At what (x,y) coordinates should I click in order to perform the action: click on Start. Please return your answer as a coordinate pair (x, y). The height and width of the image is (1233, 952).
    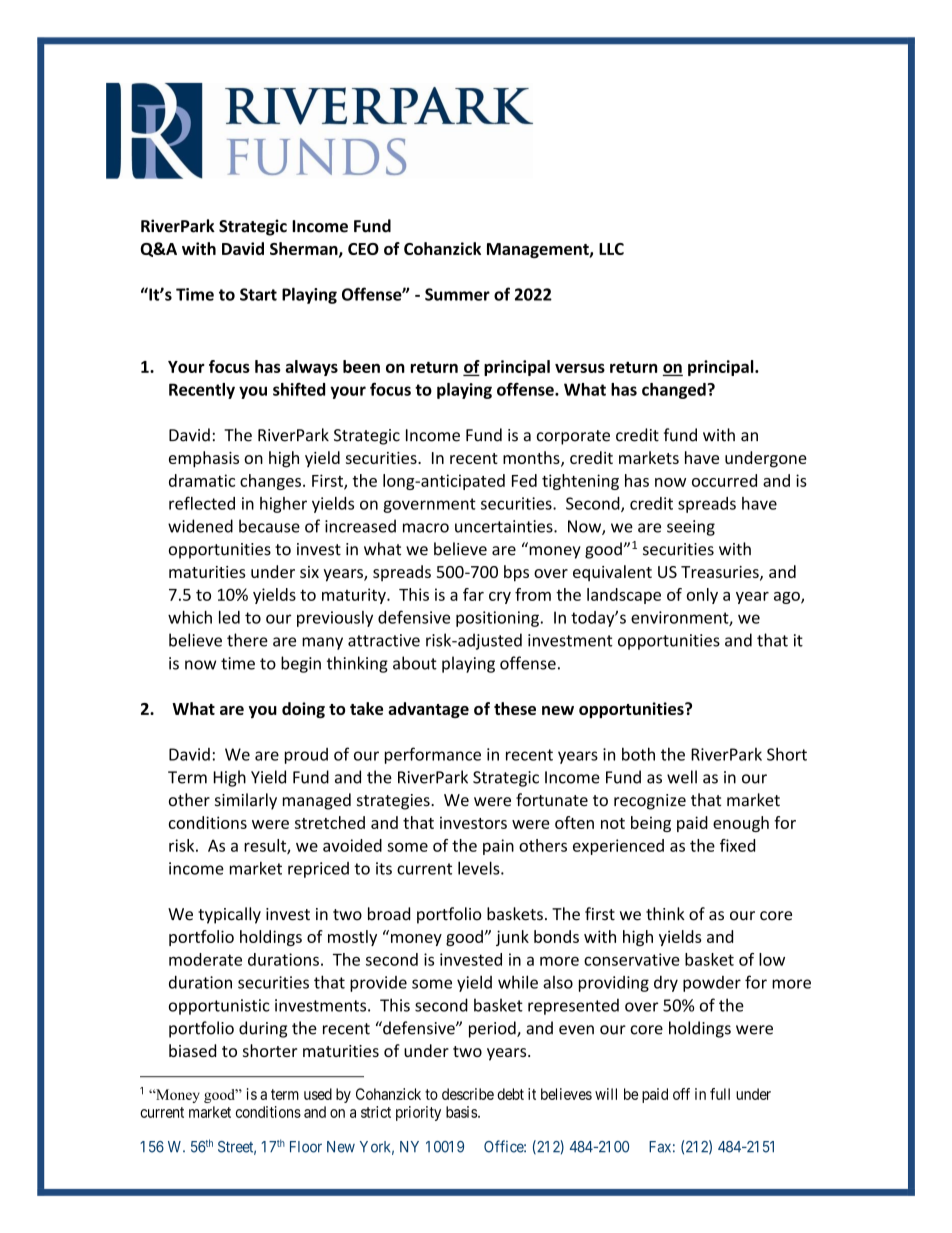
    Looking at the image, I should click on (258, 294).
